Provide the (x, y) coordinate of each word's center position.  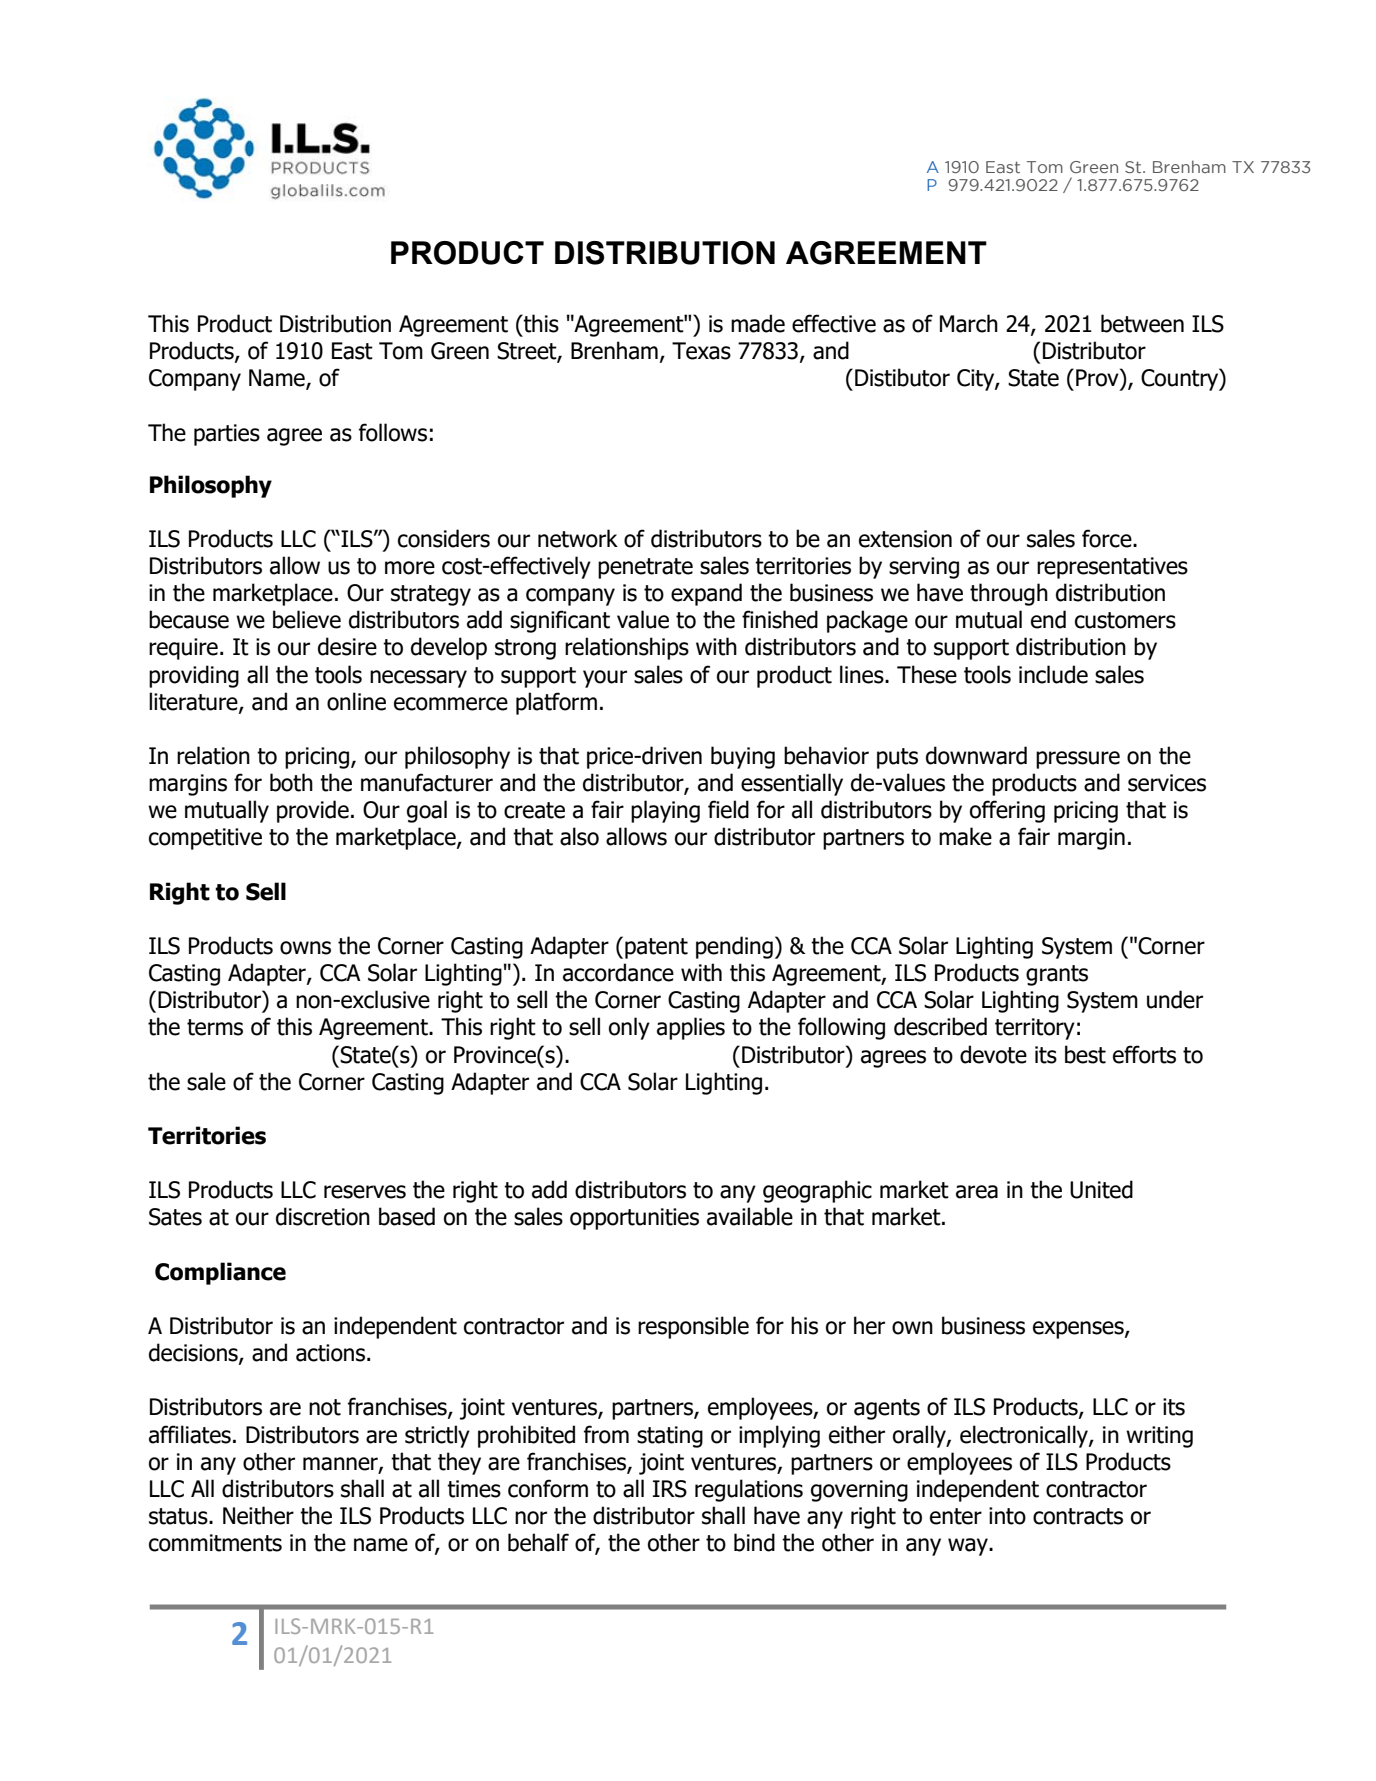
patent (656, 948)
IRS (670, 1489)
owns (305, 948)
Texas (701, 351)
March (969, 323)
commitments (215, 1543)
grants (1057, 975)
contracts (1078, 1516)
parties (227, 435)
